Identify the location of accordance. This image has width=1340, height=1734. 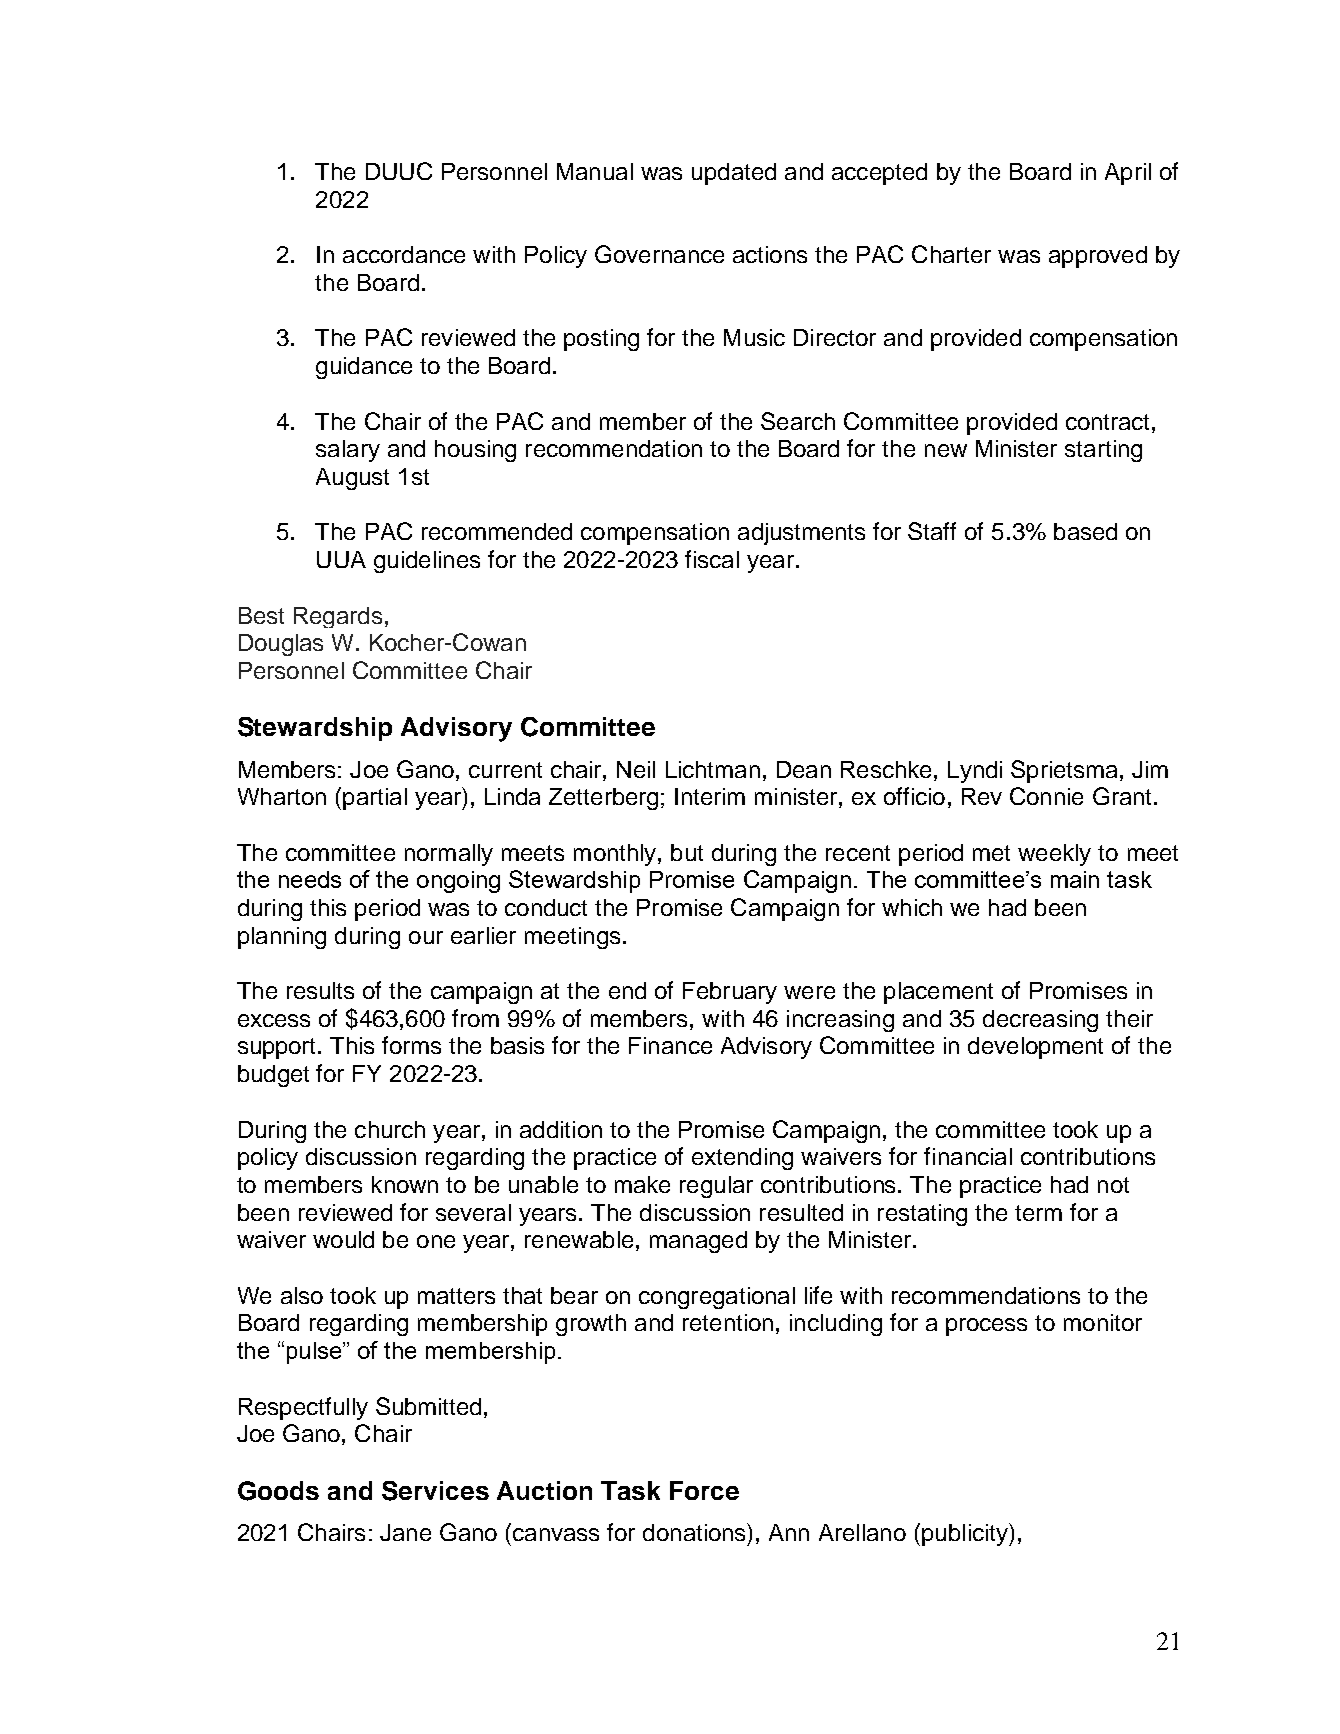
(404, 254).
